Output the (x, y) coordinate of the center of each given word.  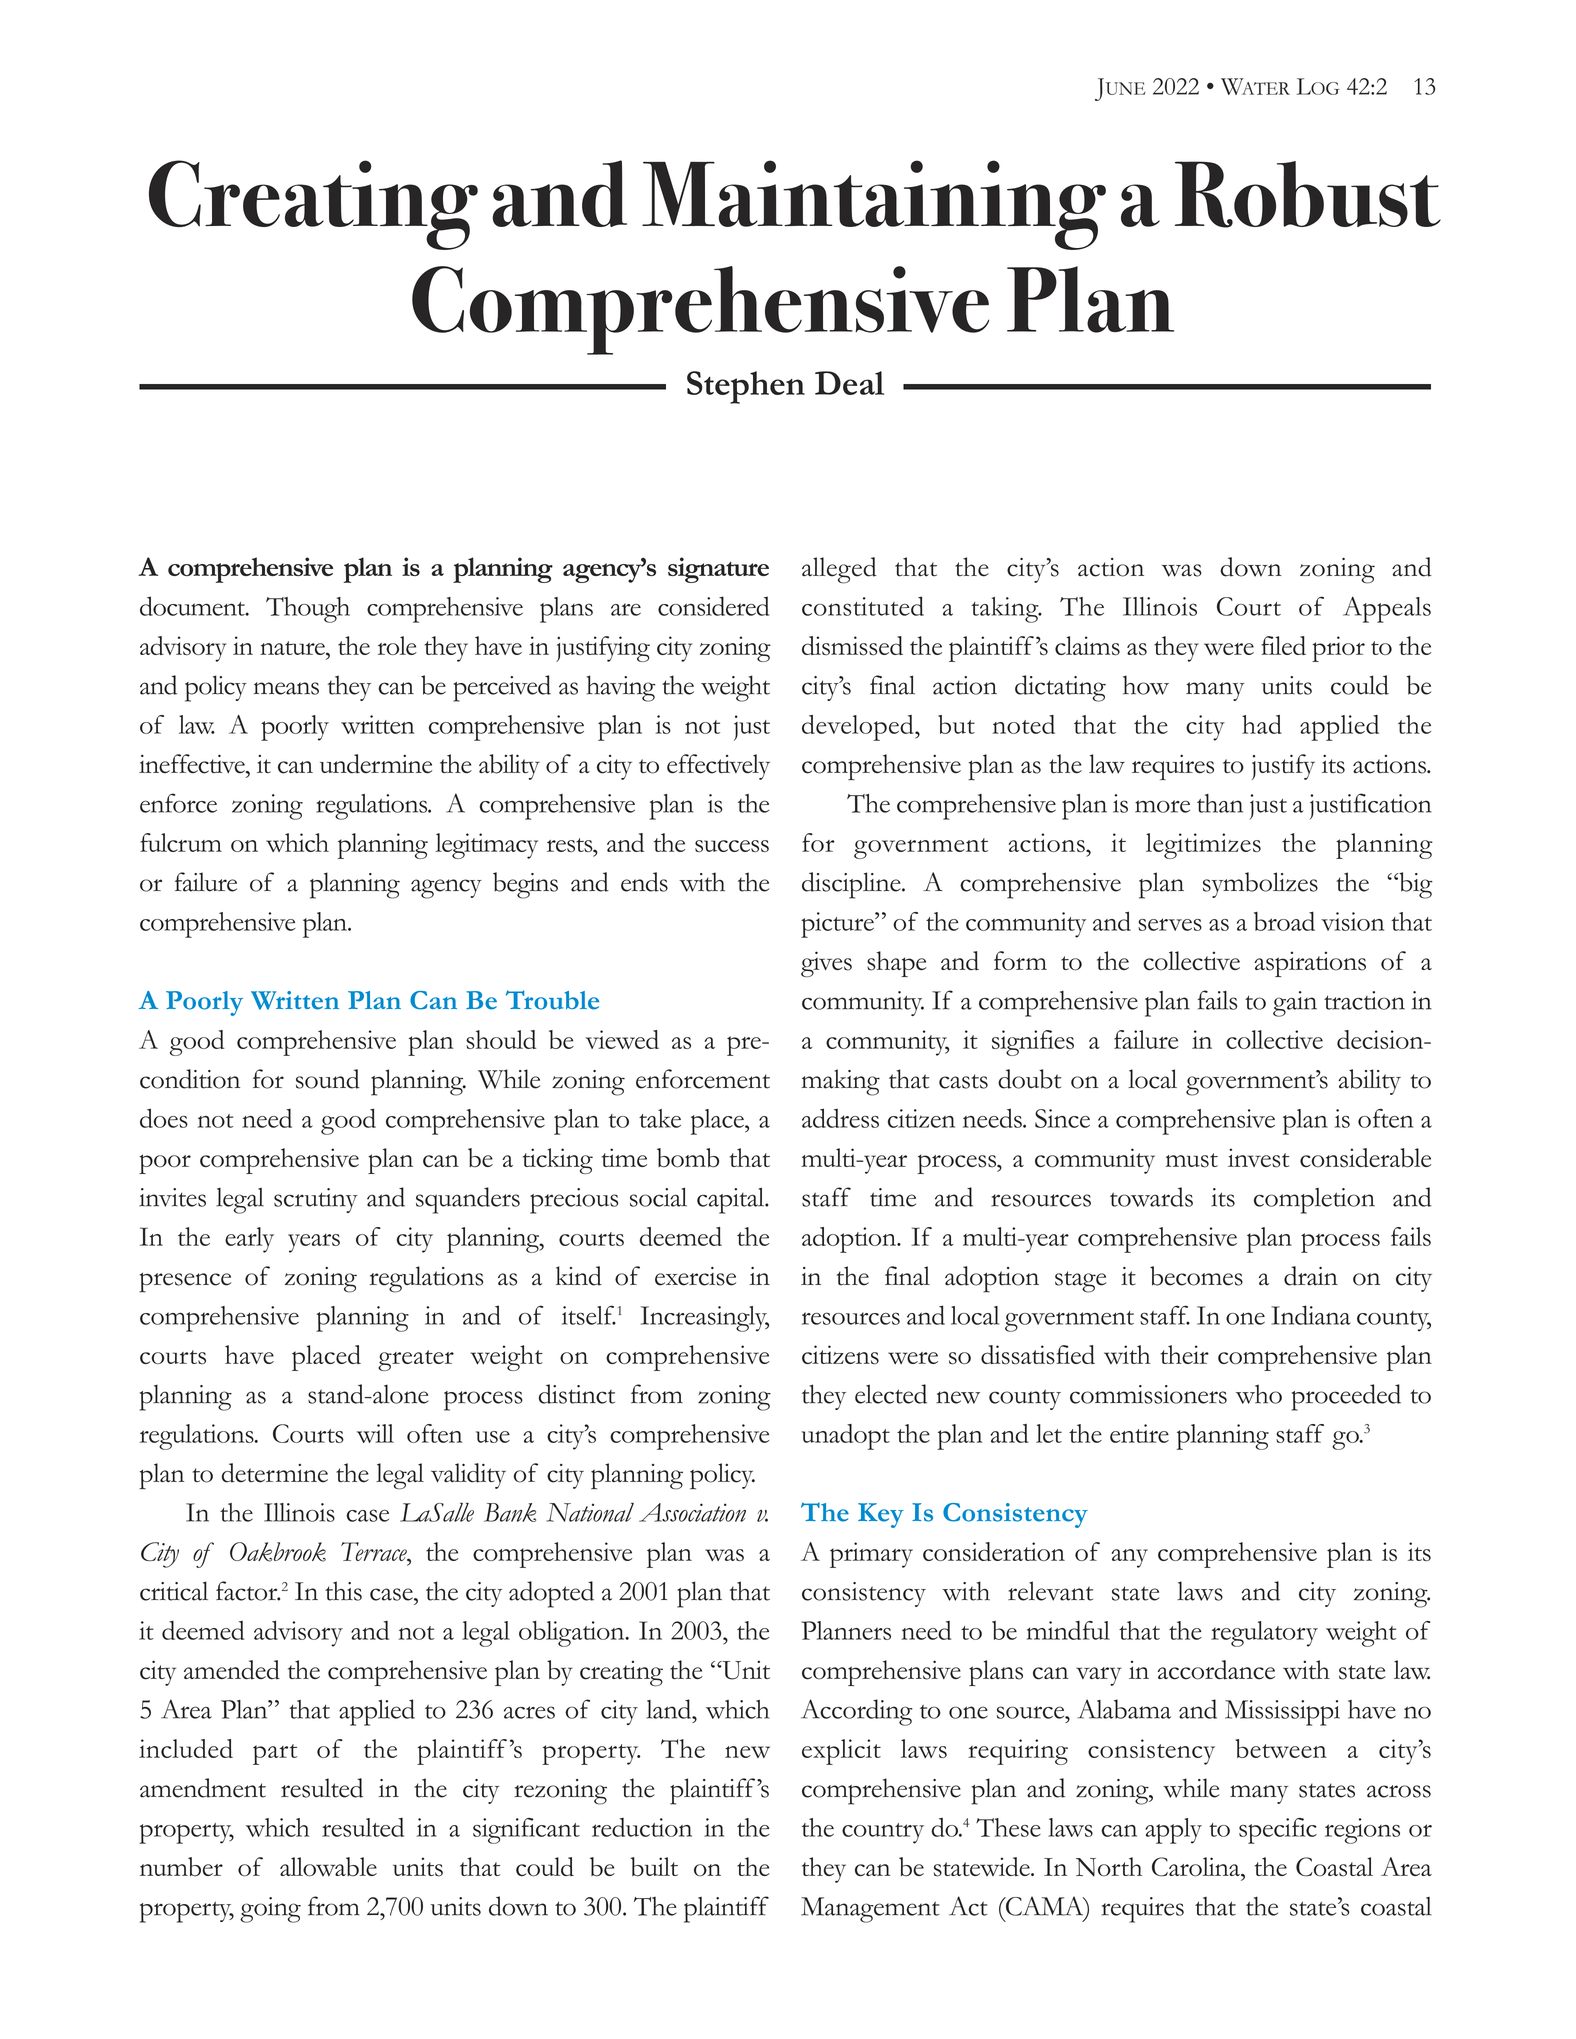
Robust (1308, 194)
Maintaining (874, 205)
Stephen (746, 387)
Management (870, 1910)
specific (1278, 1831)
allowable (328, 1867)
